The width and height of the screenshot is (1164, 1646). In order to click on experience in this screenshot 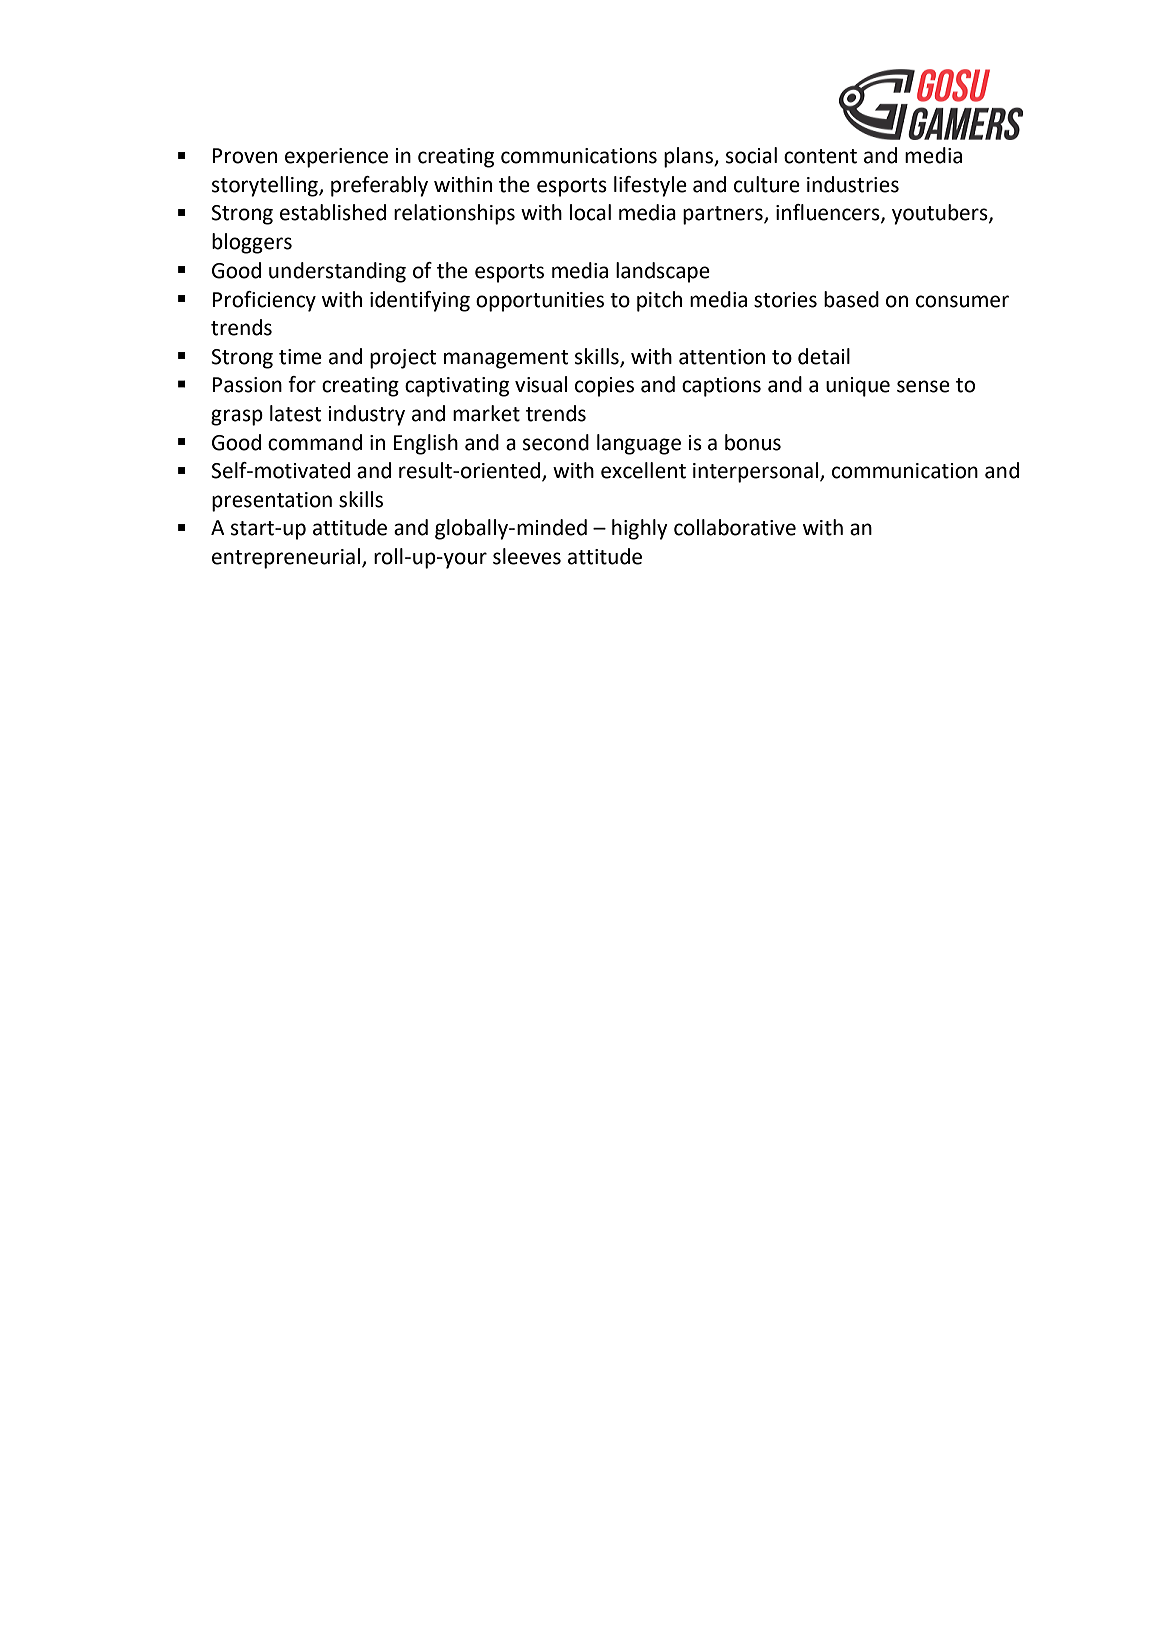, I will do `click(336, 158)`.
